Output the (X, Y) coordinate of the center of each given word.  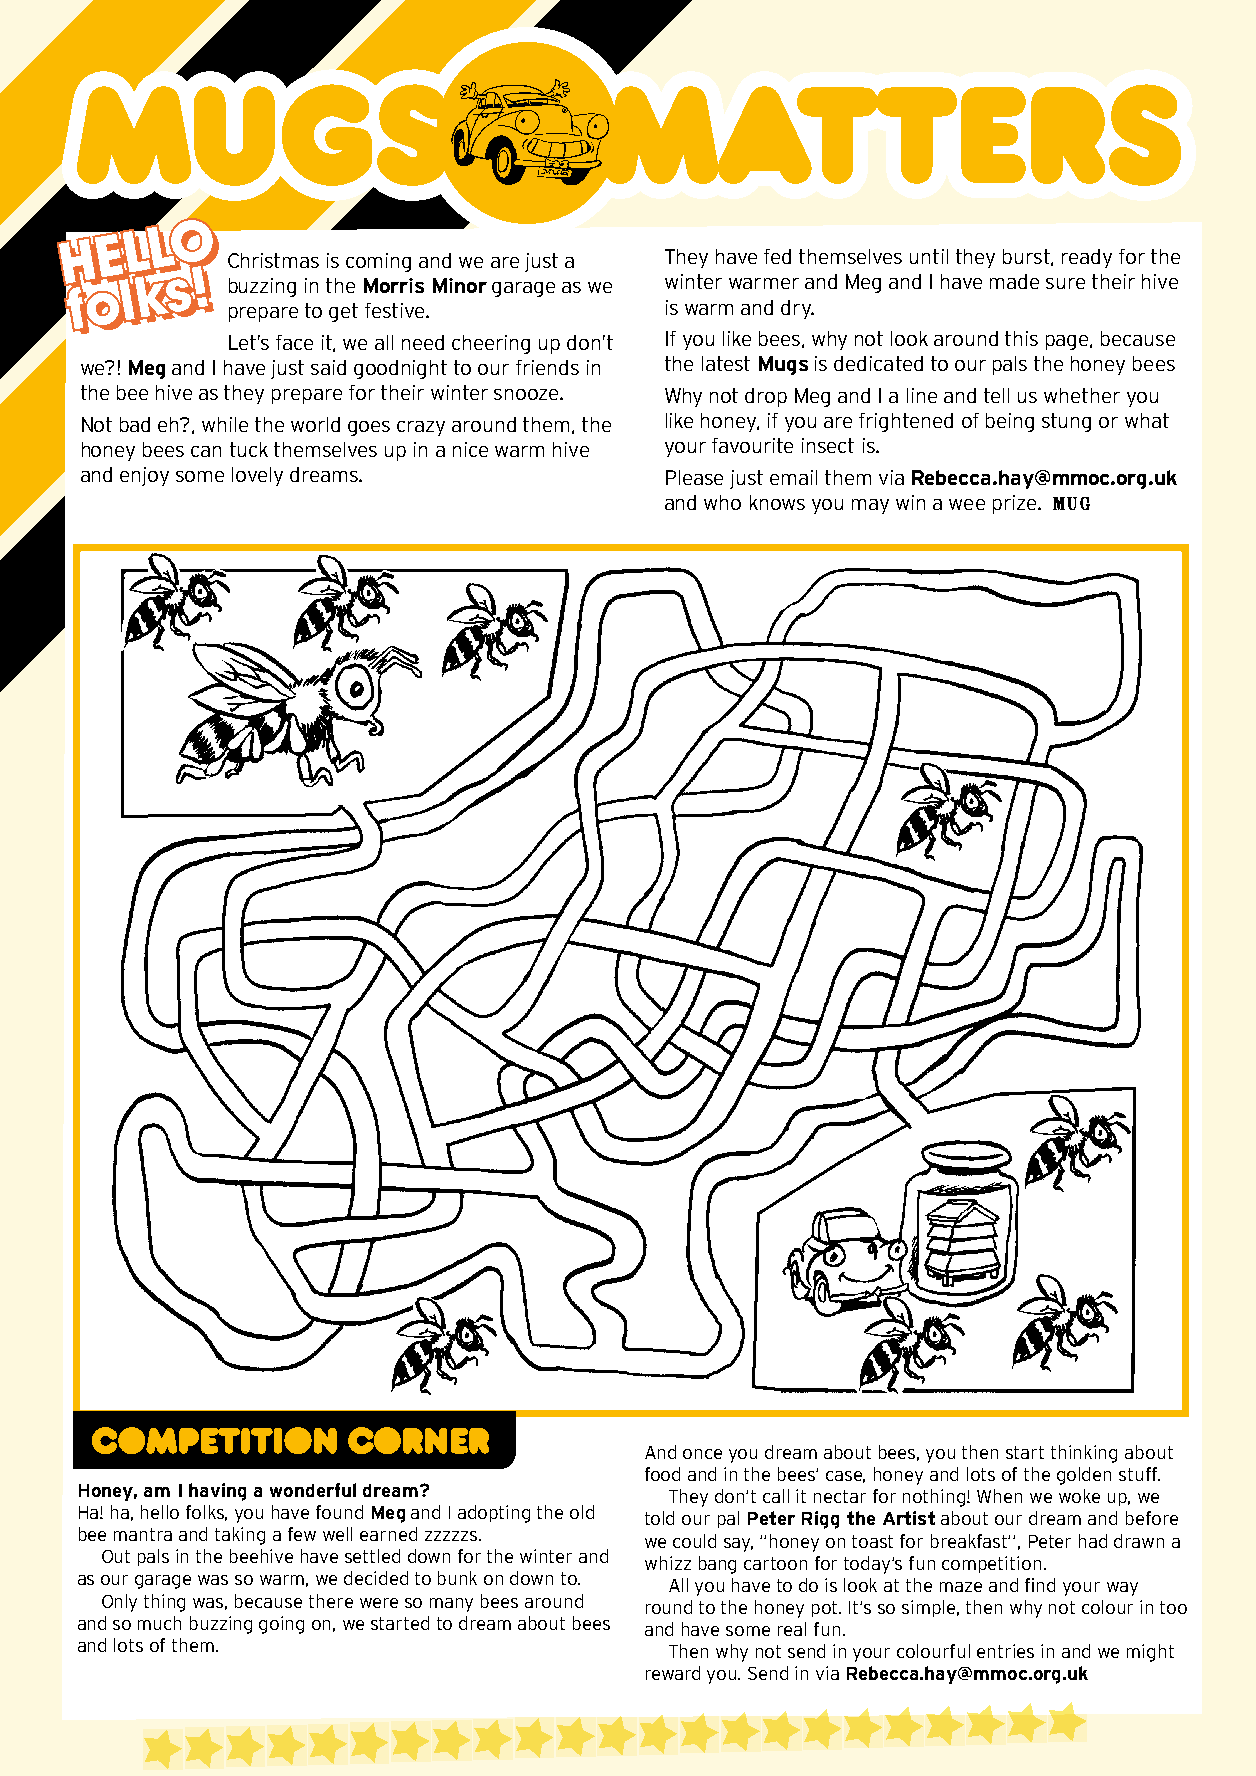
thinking (1084, 1454)
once (702, 1454)
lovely (257, 476)
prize (1016, 504)
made (1014, 281)
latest (726, 363)
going (281, 1625)
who (722, 502)
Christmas (273, 260)
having (217, 1492)
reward (673, 1673)
